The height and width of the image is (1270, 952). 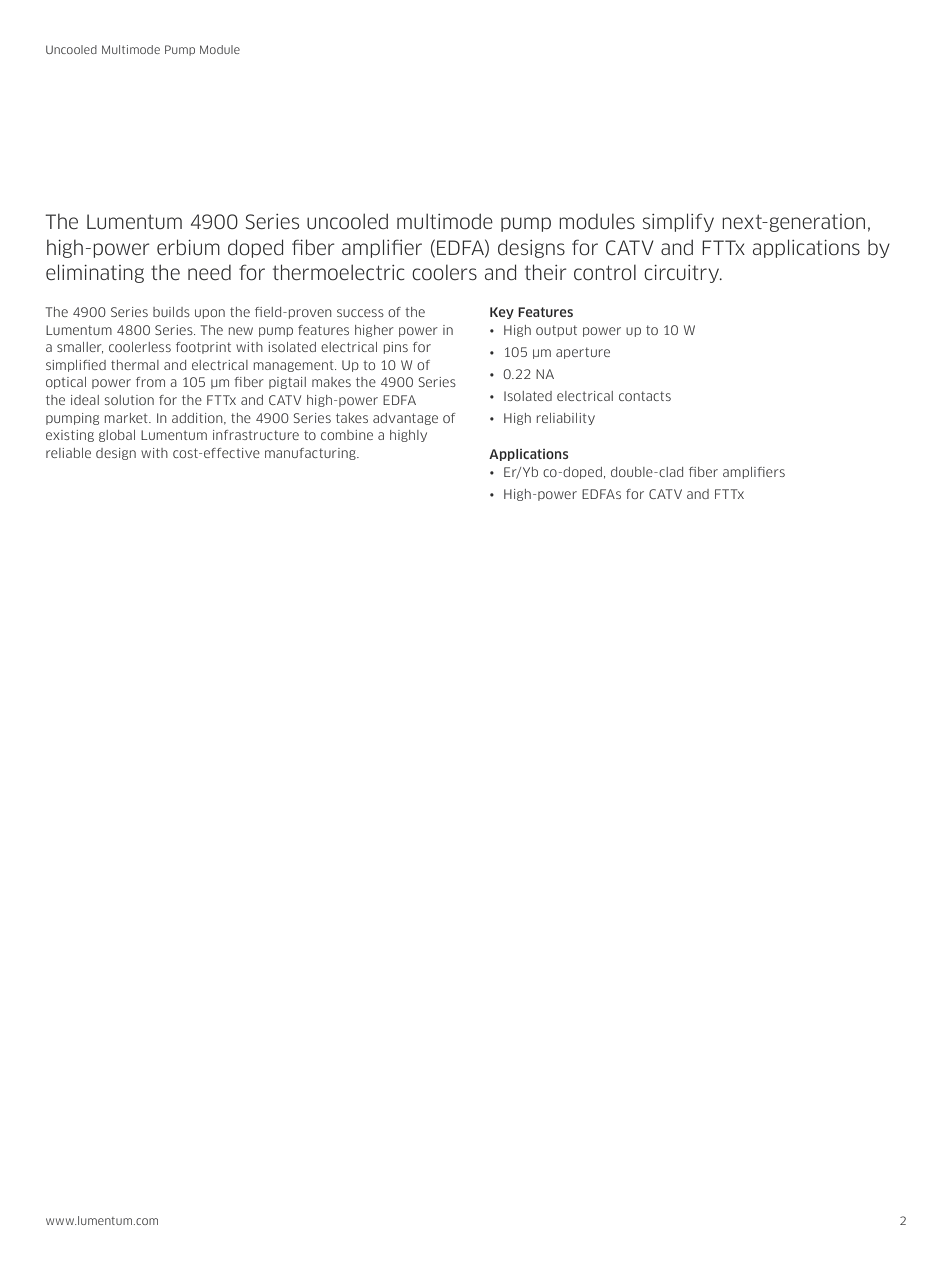 What do you see at coordinates (605, 273) in the image?
I see `control` at bounding box center [605, 273].
